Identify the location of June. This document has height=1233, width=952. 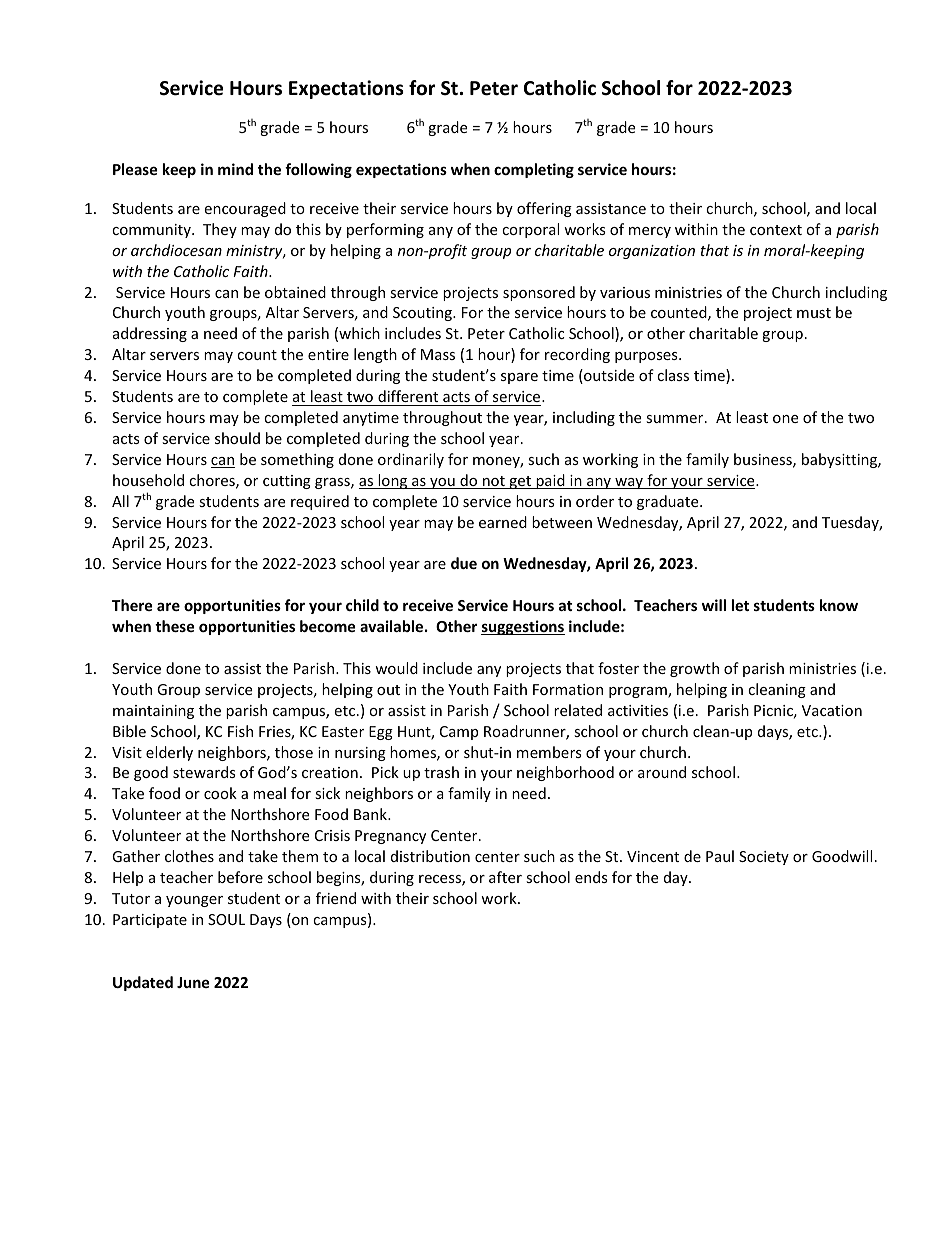
(193, 982).
